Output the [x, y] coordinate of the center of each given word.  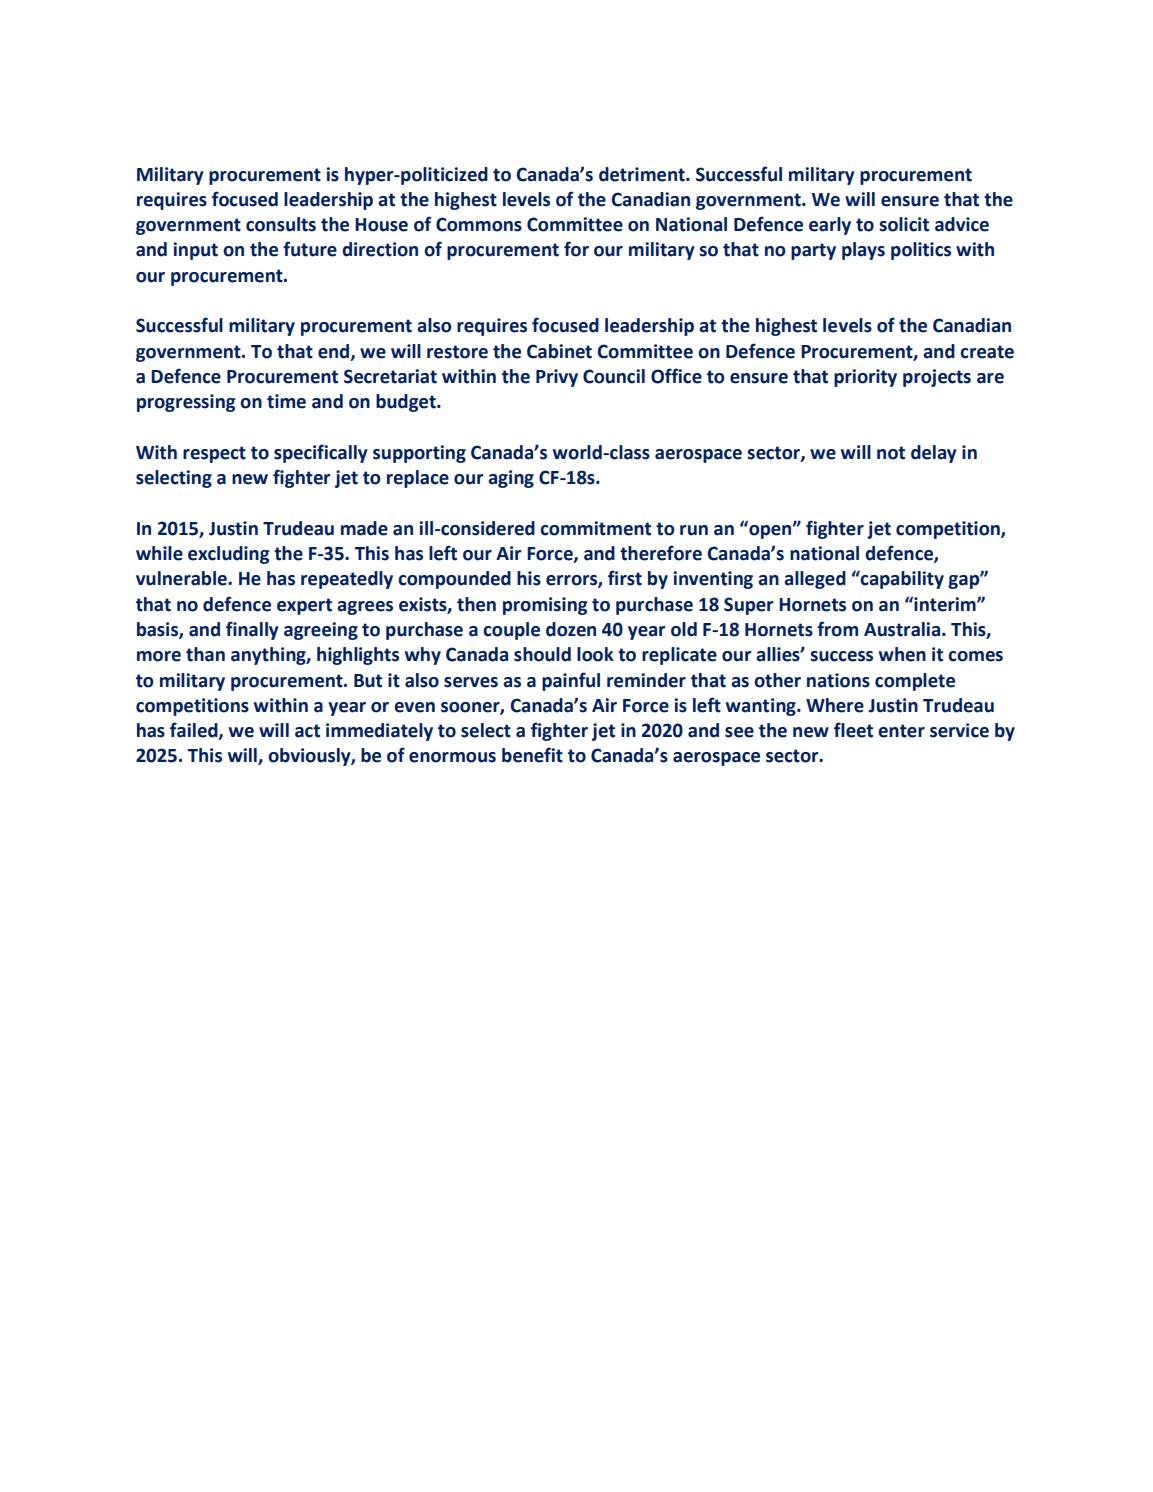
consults [281, 224]
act [307, 731]
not [891, 453]
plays [863, 251]
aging [511, 479]
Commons [479, 224]
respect [214, 454]
